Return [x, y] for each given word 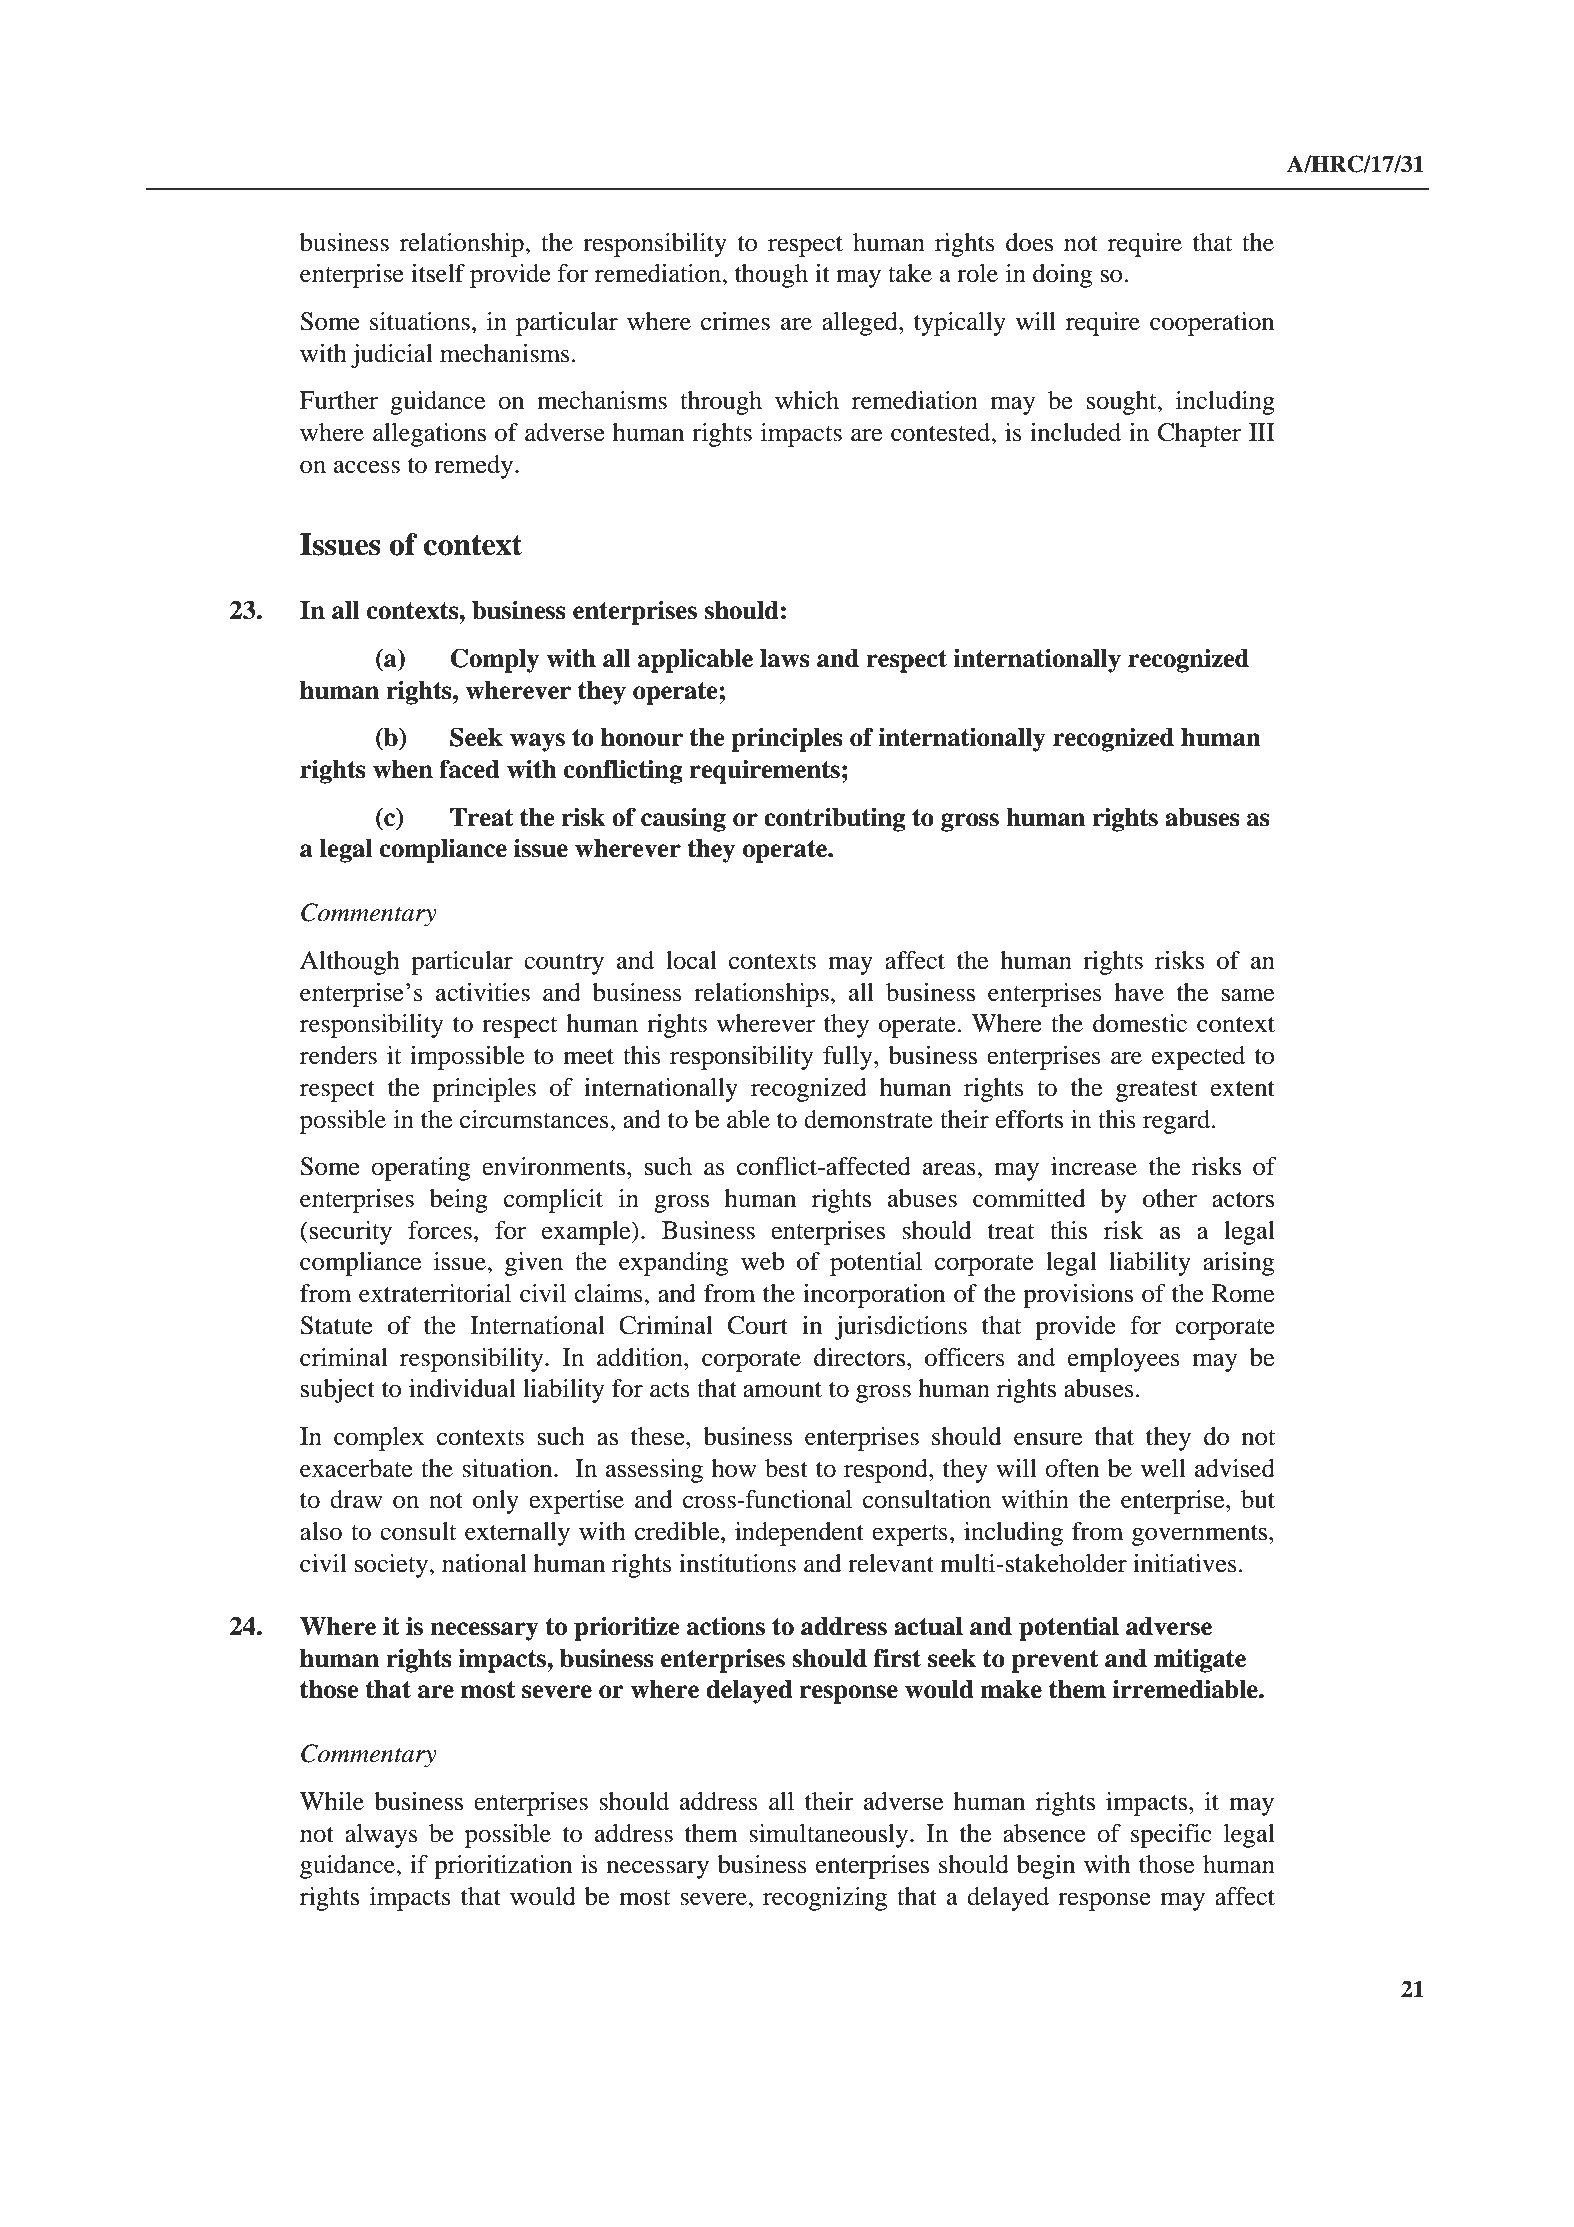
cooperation [1212, 324]
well [1163, 1468]
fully [849, 1058]
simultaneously [830, 1836]
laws [785, 658]
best [786, 1468]
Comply [495, 660]
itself [438, 273]
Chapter [1199, 435]
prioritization [503, 1867]
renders [338, 1055]
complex [379, 1439]
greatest [1157, 1091]
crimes [735, 321]
